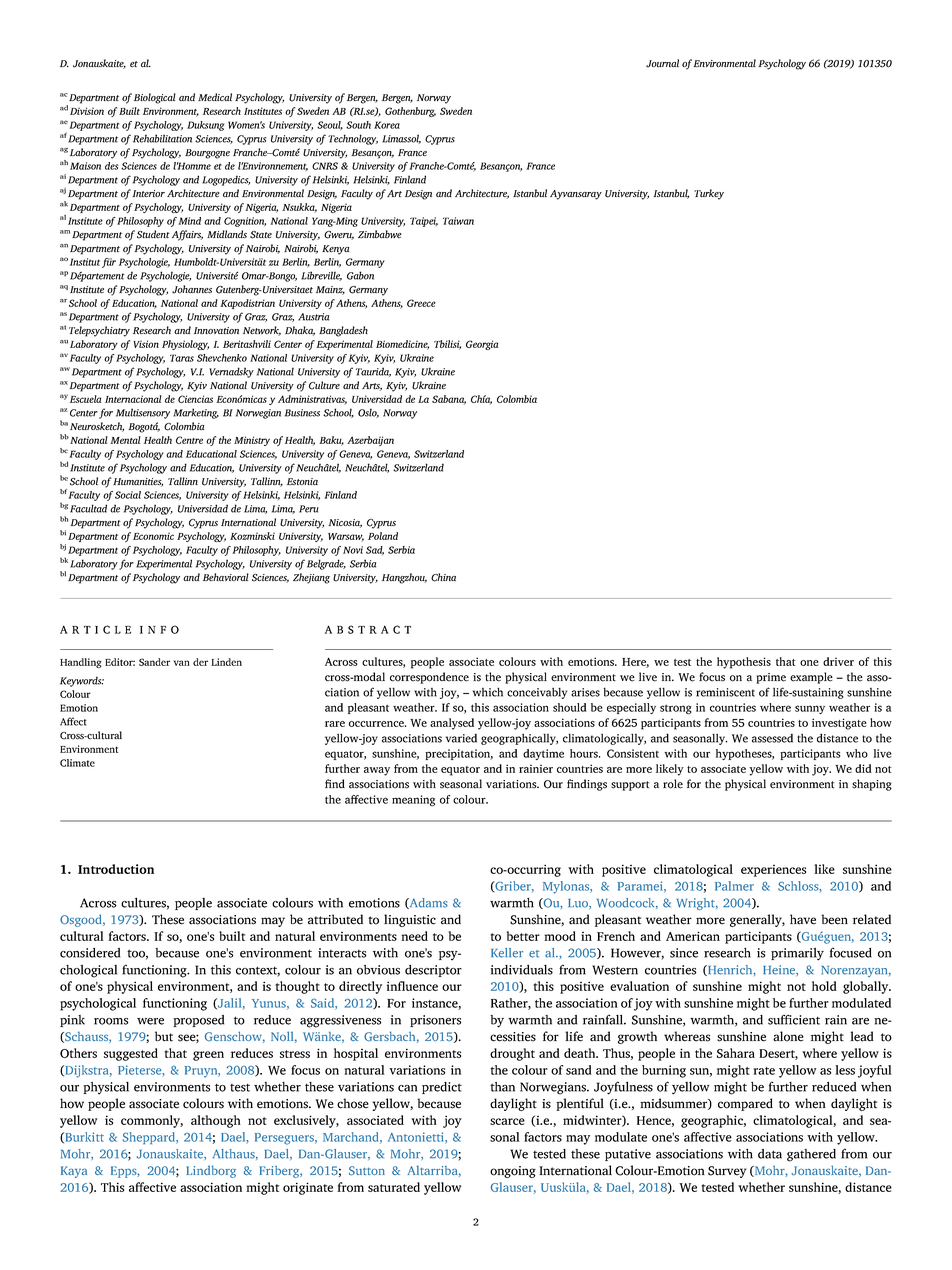 This screenshot has width=952, height=1270. What do you see at coordinates (195, 399) in the screenshot?
I see `Ciencias` at bounding box center [195, 399].
